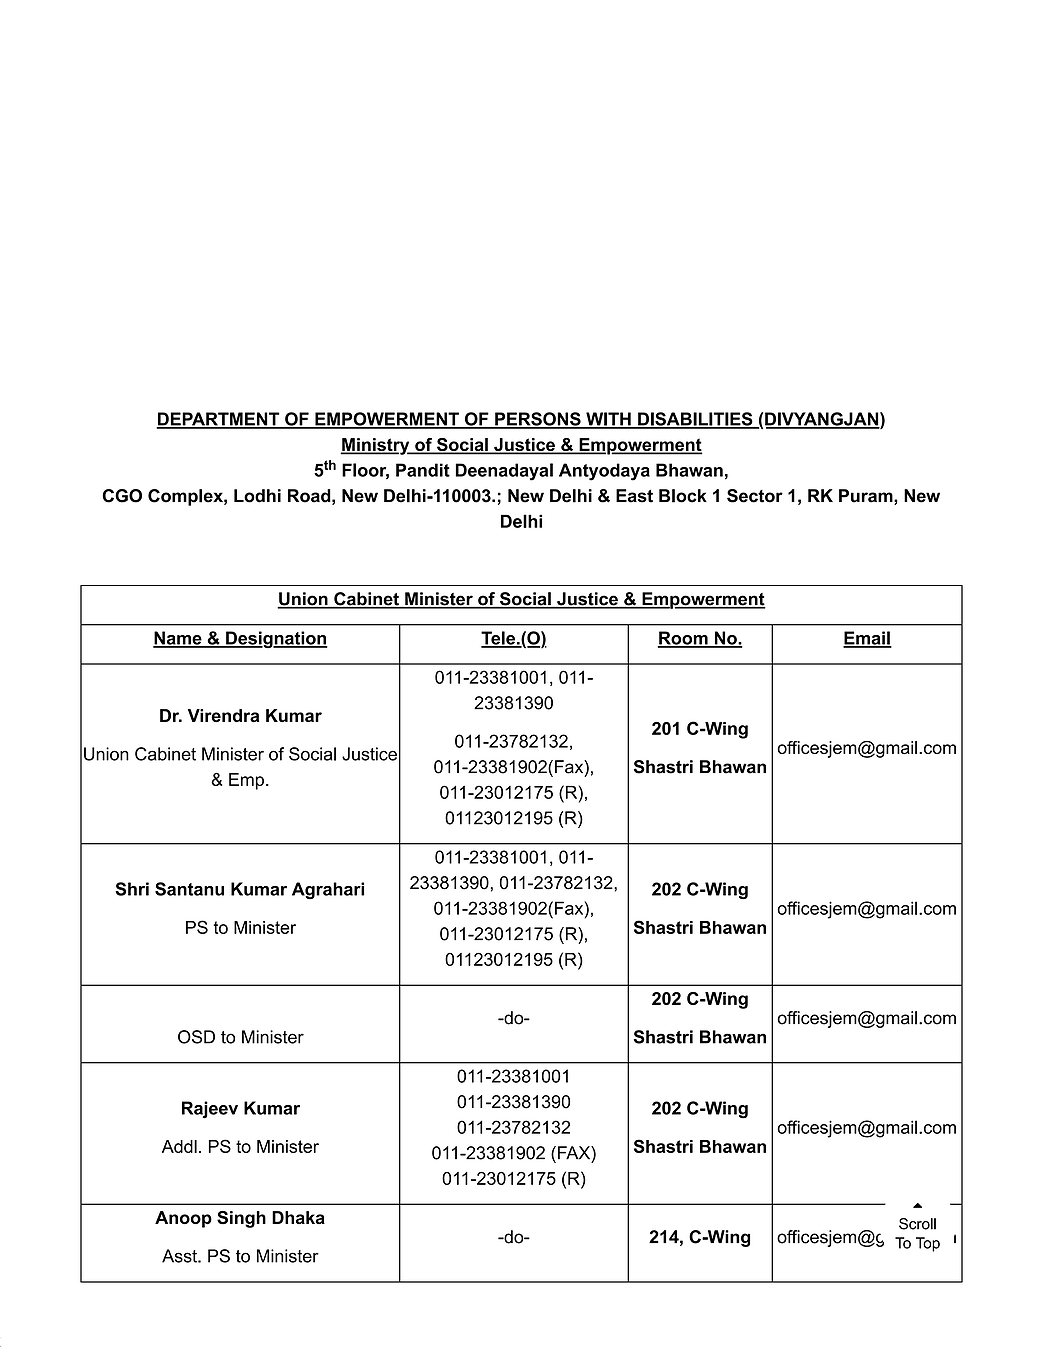 The image size is (1043, 1350). What do you see at coordinates (755, 496) in the screenshot?
I see `Sector` at bounding box center [755, 496].
